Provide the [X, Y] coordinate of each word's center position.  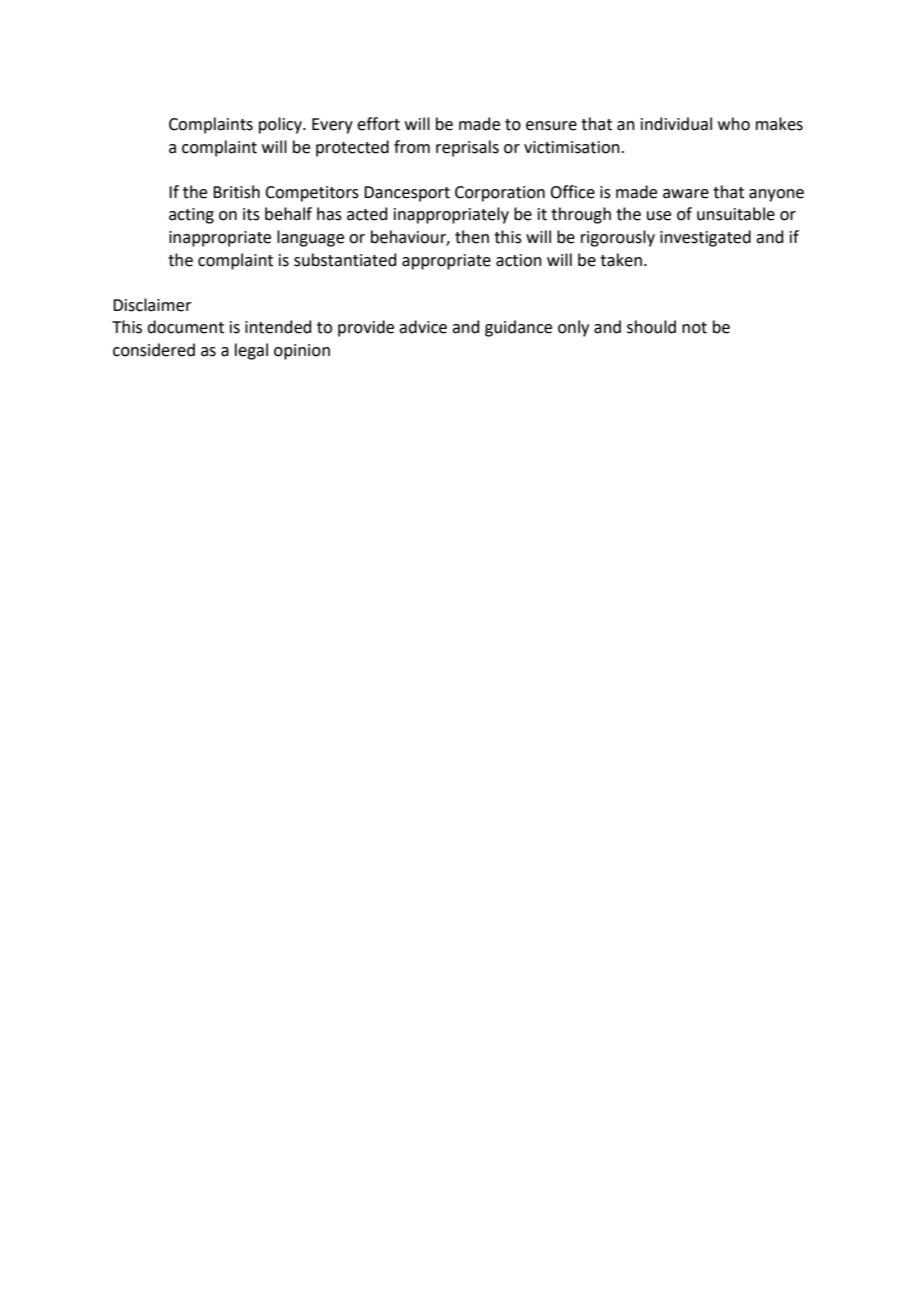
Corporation [500, 194]
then [472, 237]
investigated [705, 238]
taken [621, 260]
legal [251, 351]
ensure [551, 126]
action [519, 260]
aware [686, 194]
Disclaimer [152, 305]
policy [281, 125]
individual [676, 124]
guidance [518, 328]
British [236, 192]
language [310, 238]
